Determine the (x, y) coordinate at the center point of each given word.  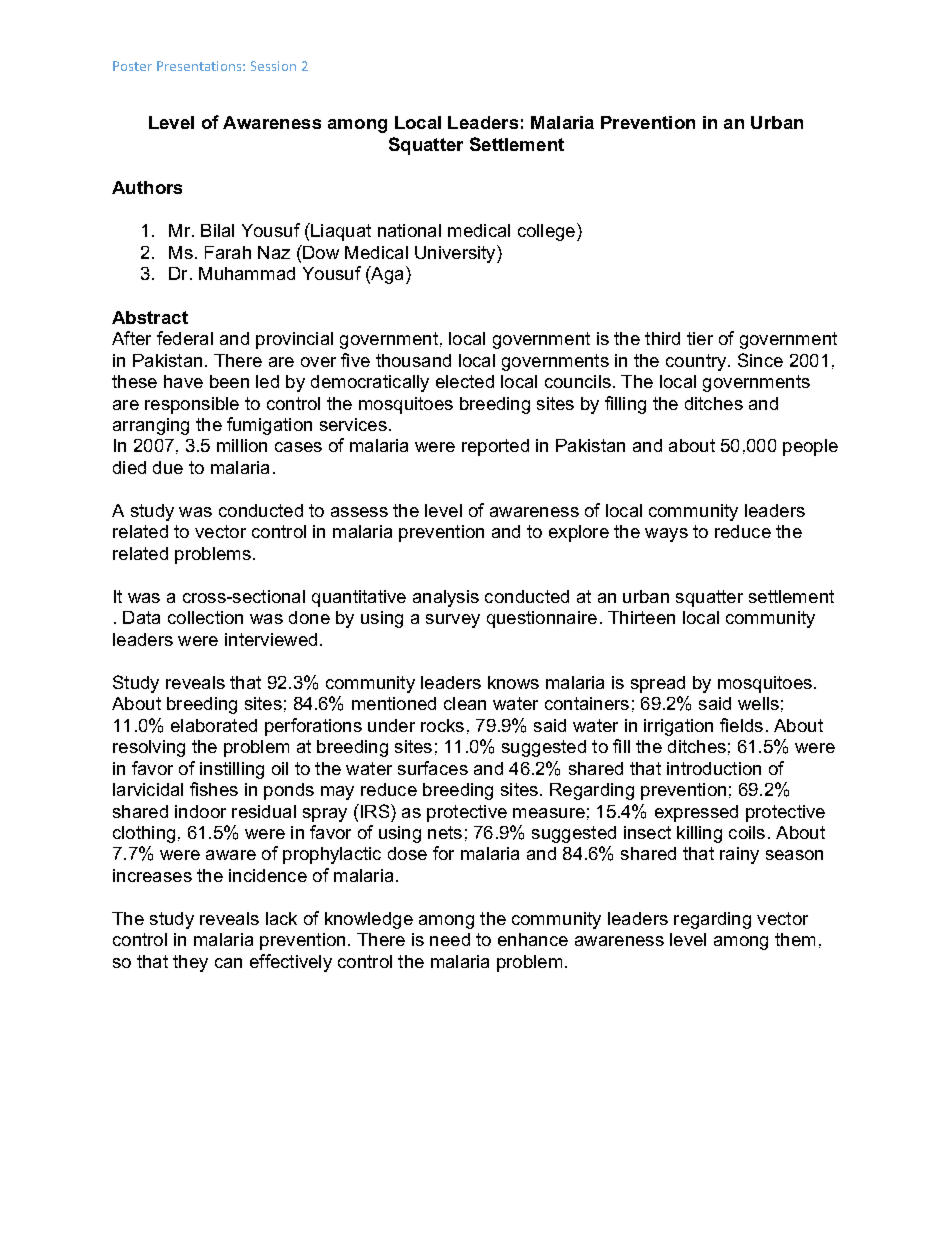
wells (758, 703)
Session (273, 66)
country (697, 362)
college (546, 232)
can (228, 963)
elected (465, 381)
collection (205, 617)
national (409, 230)
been (229, 381)
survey (453, 621)
